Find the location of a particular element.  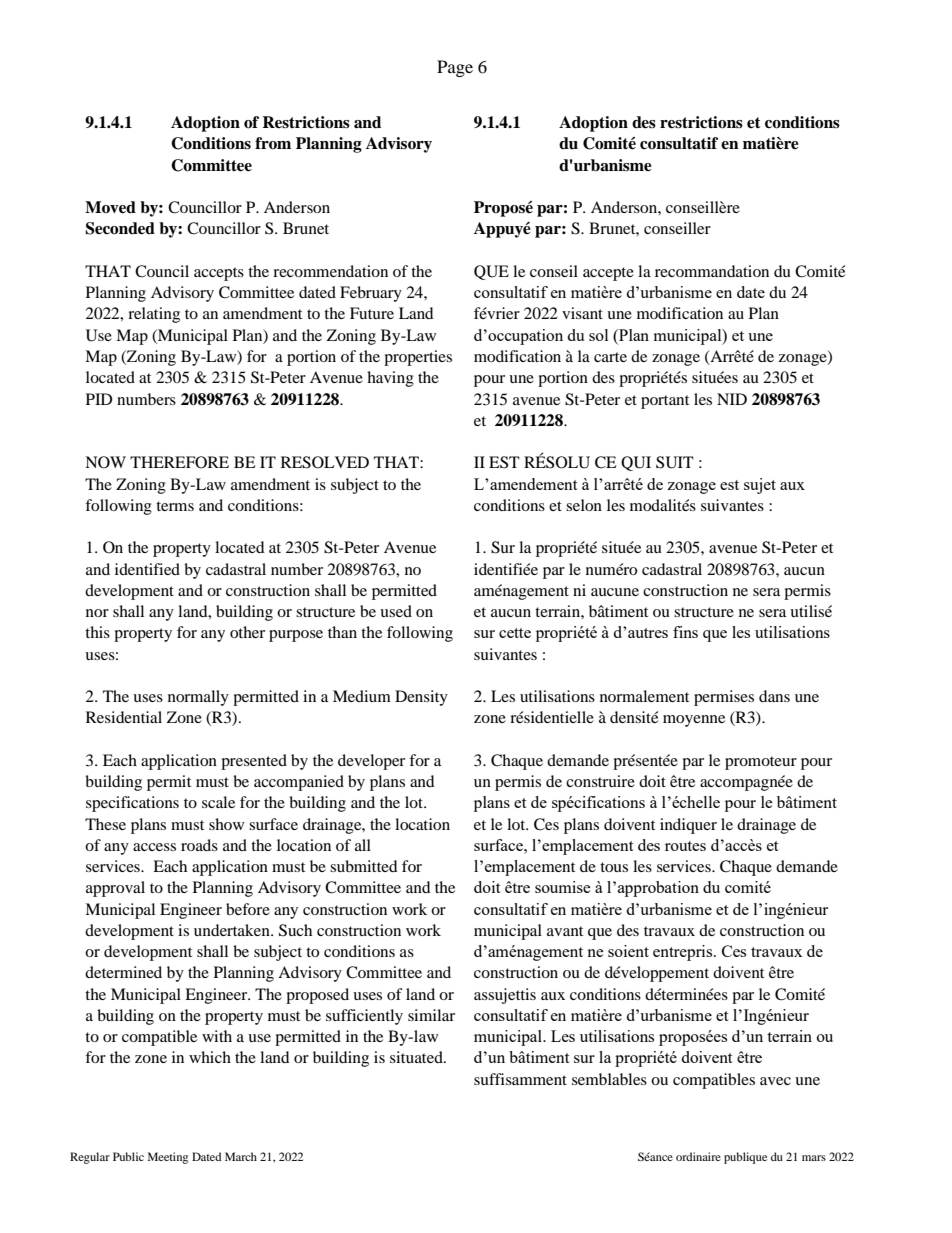

Page is located at coordinates (455, 68).
